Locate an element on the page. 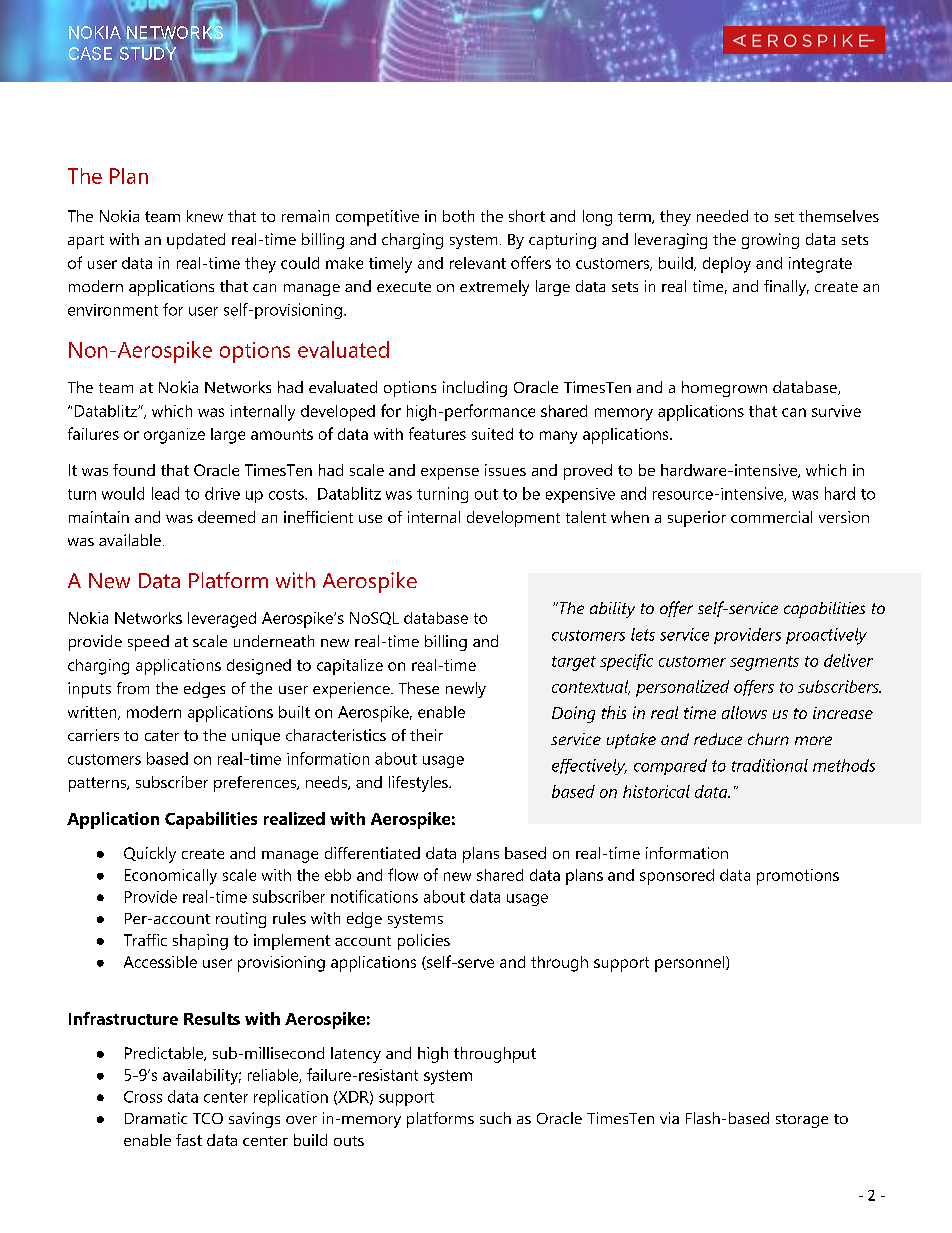 The width and height of the page is (952, 1233). proactively is located at coordinates (826, 636).
